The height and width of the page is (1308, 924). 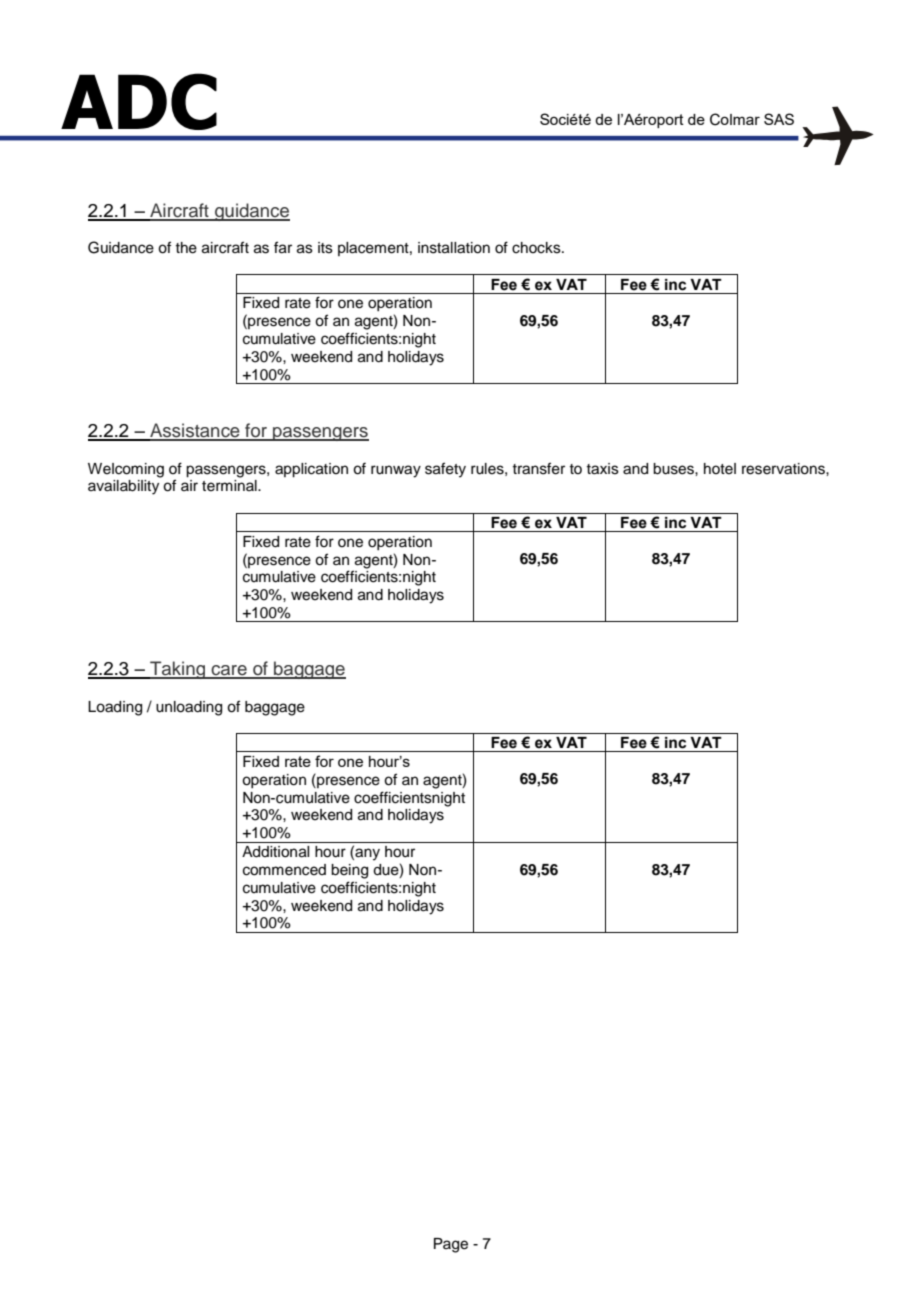 I want to click on Additional, so click(x=275, y=852).
